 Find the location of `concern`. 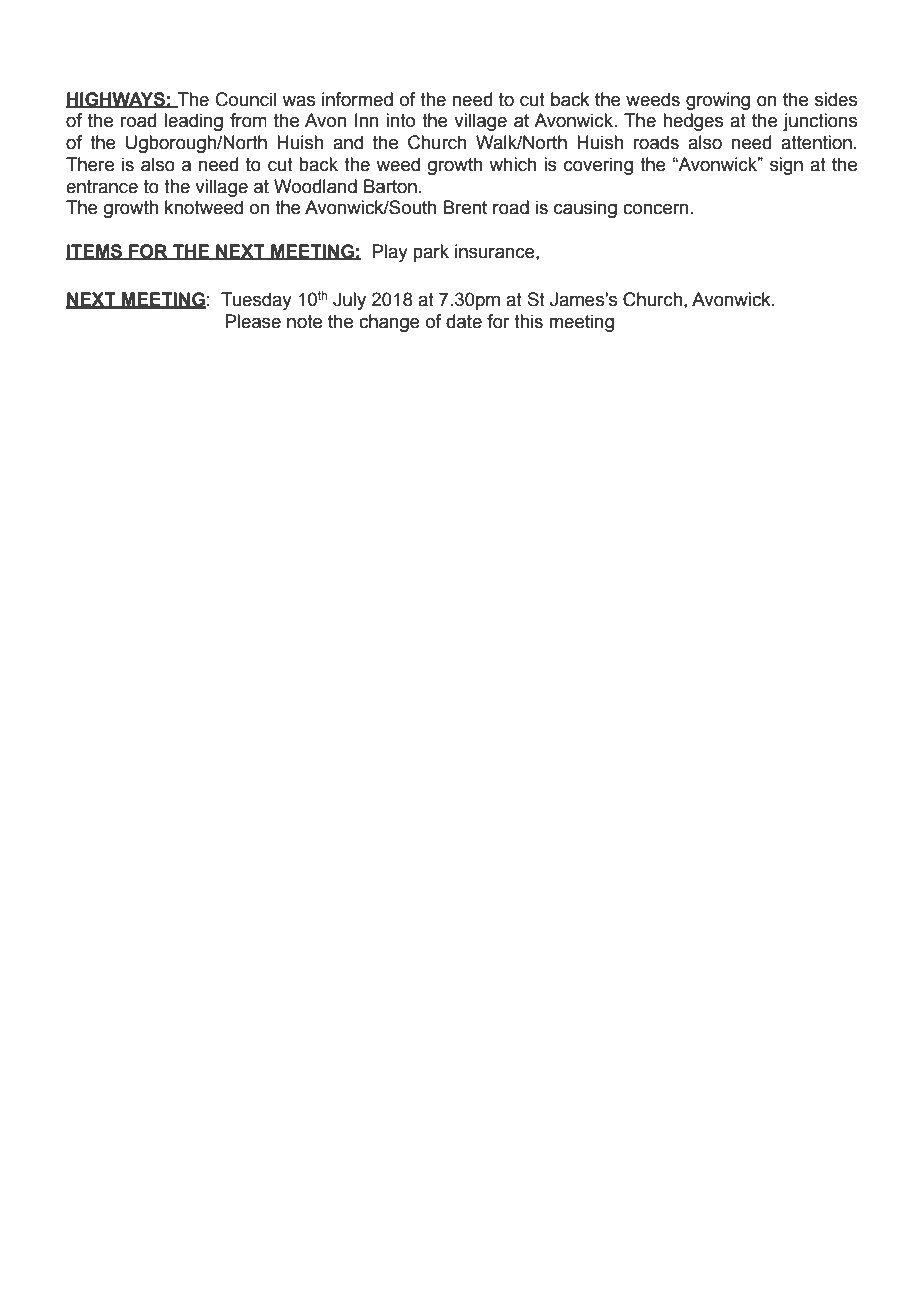

concern is located at coordinates (656, 209).
